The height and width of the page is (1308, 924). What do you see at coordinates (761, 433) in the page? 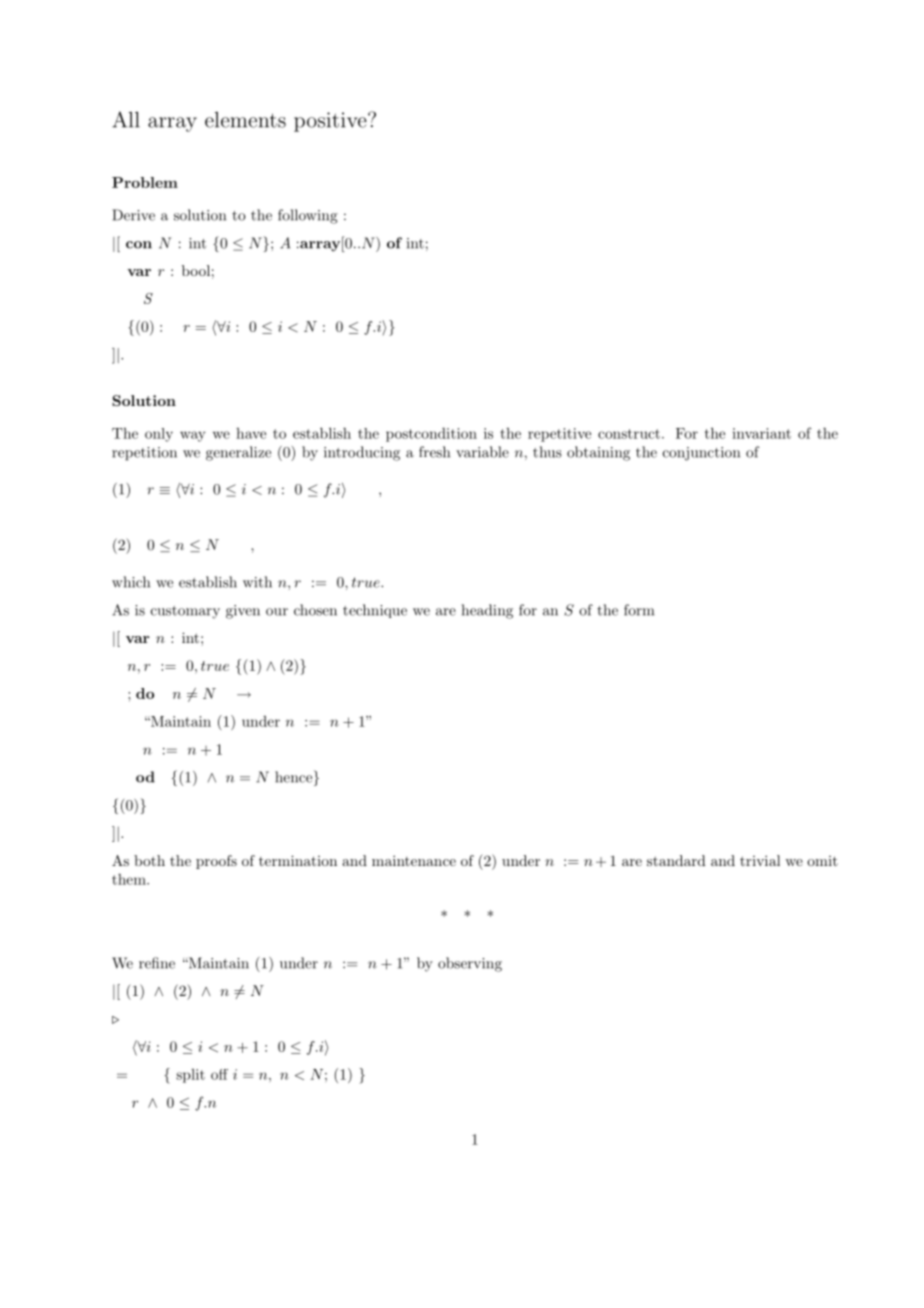
I see `invariant` at bounding box center [761, 433].
